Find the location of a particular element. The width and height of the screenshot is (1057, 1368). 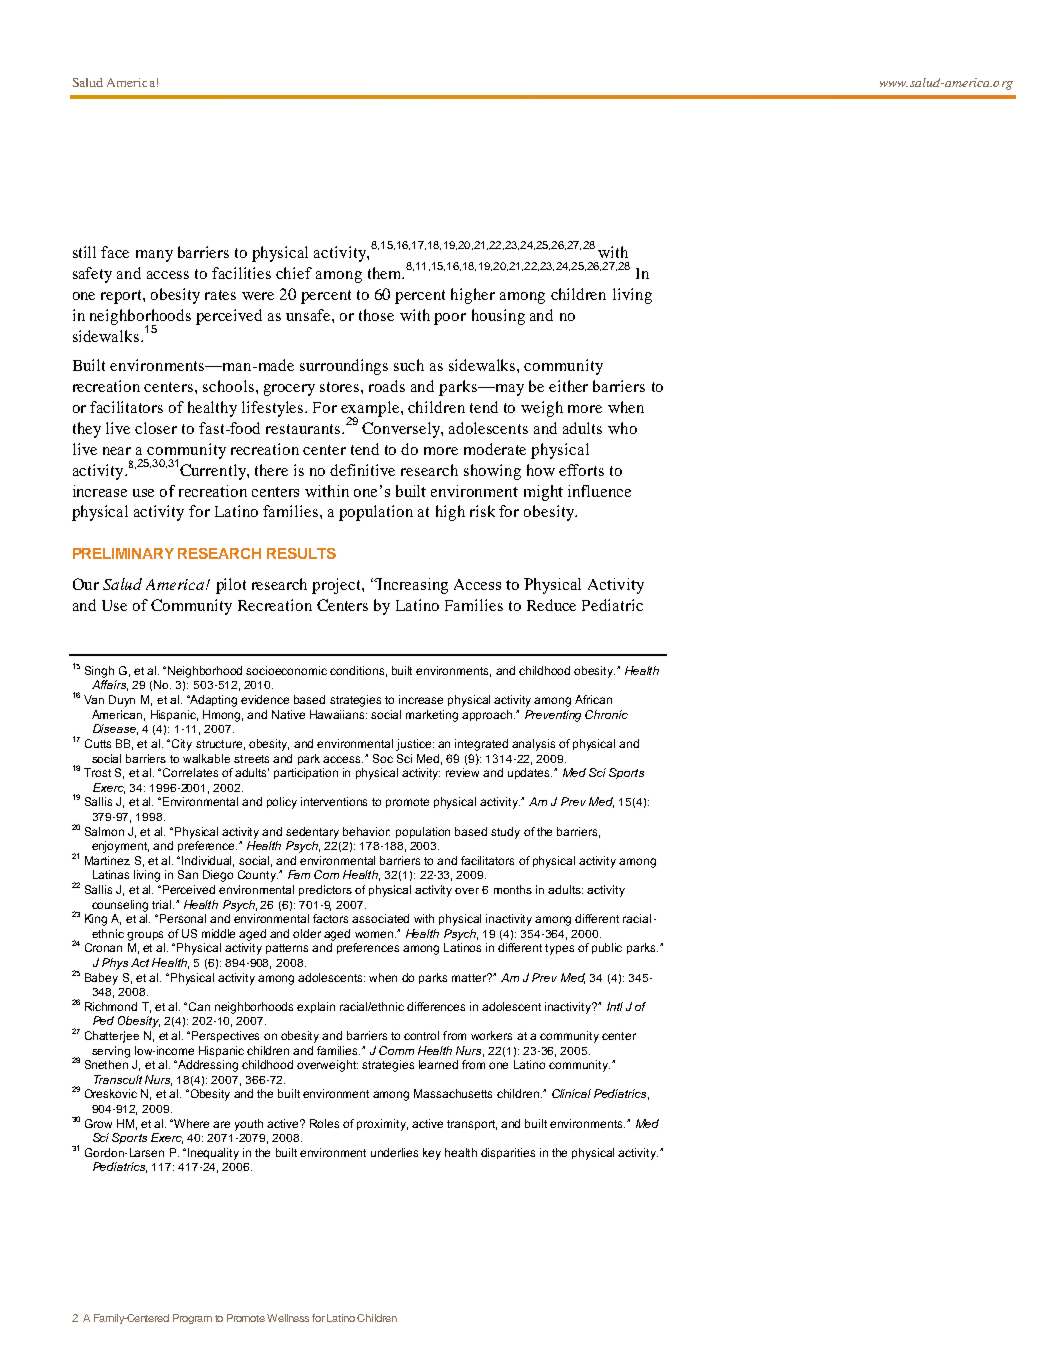

housing is located at coordinates (498, 317).
